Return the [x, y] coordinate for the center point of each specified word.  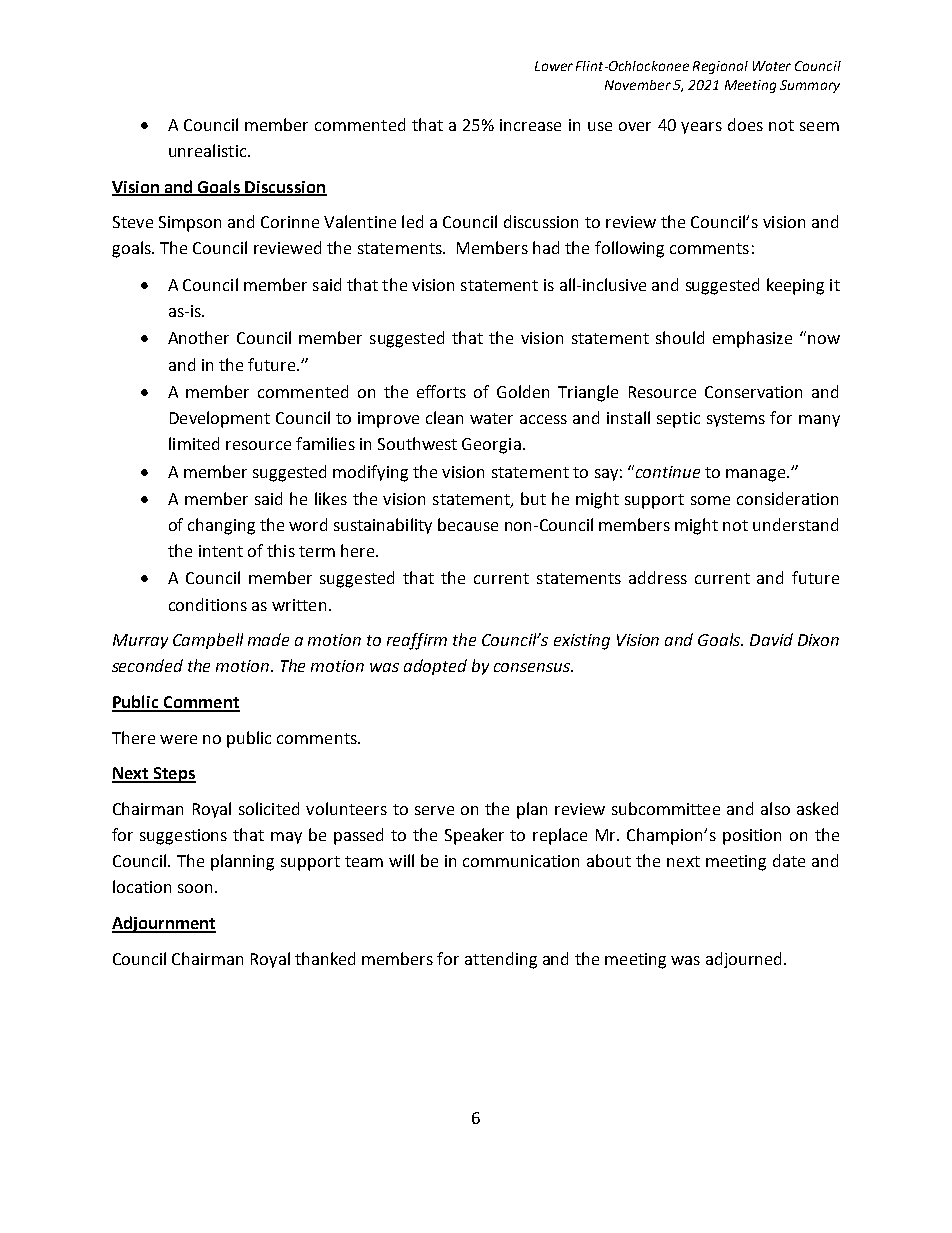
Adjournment [164, 924]
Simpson [190, 224]
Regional [720, 67]
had [546, 247]
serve [434, 810]
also [775, 808]
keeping [795, 286]
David [771, 639]
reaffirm [417, 641]
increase [530, 125]
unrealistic [209, 150]
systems [736, 420]
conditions [208, 604]
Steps [173, 775]
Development [220, 419]
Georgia [491, 446]
